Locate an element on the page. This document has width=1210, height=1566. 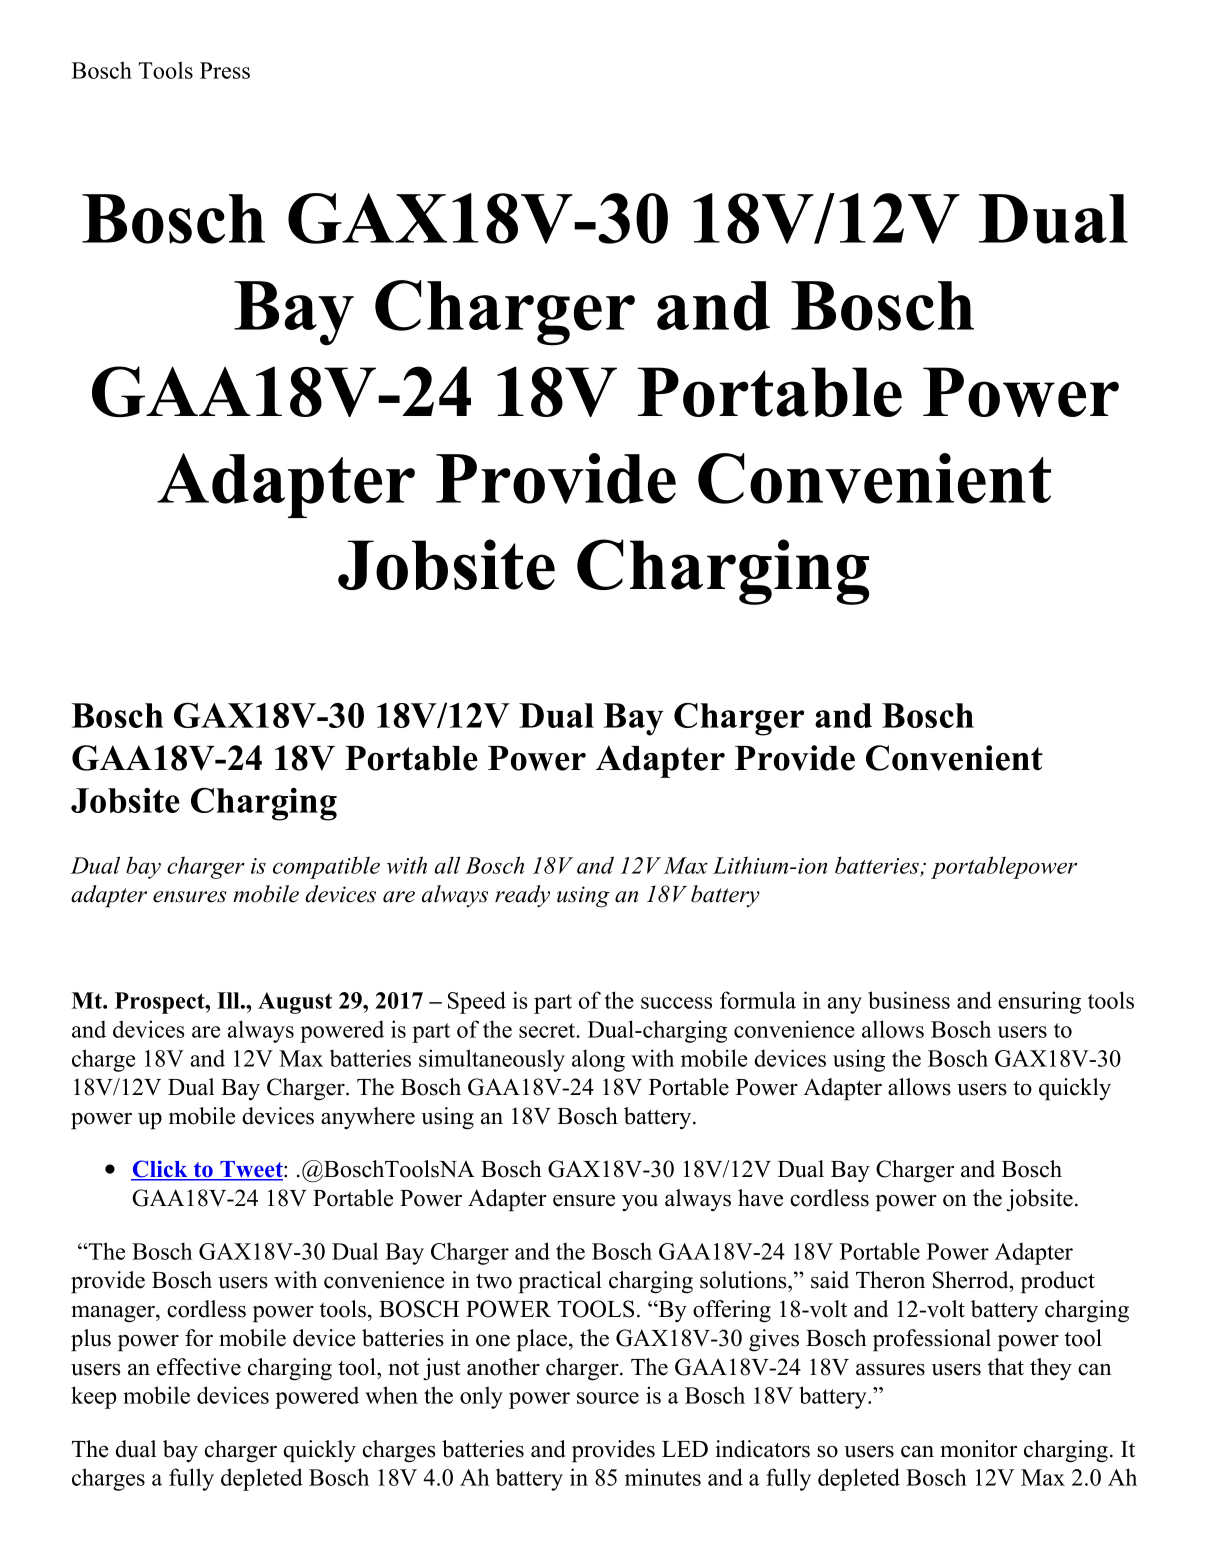
Press is located at coordinates (225, 70).
